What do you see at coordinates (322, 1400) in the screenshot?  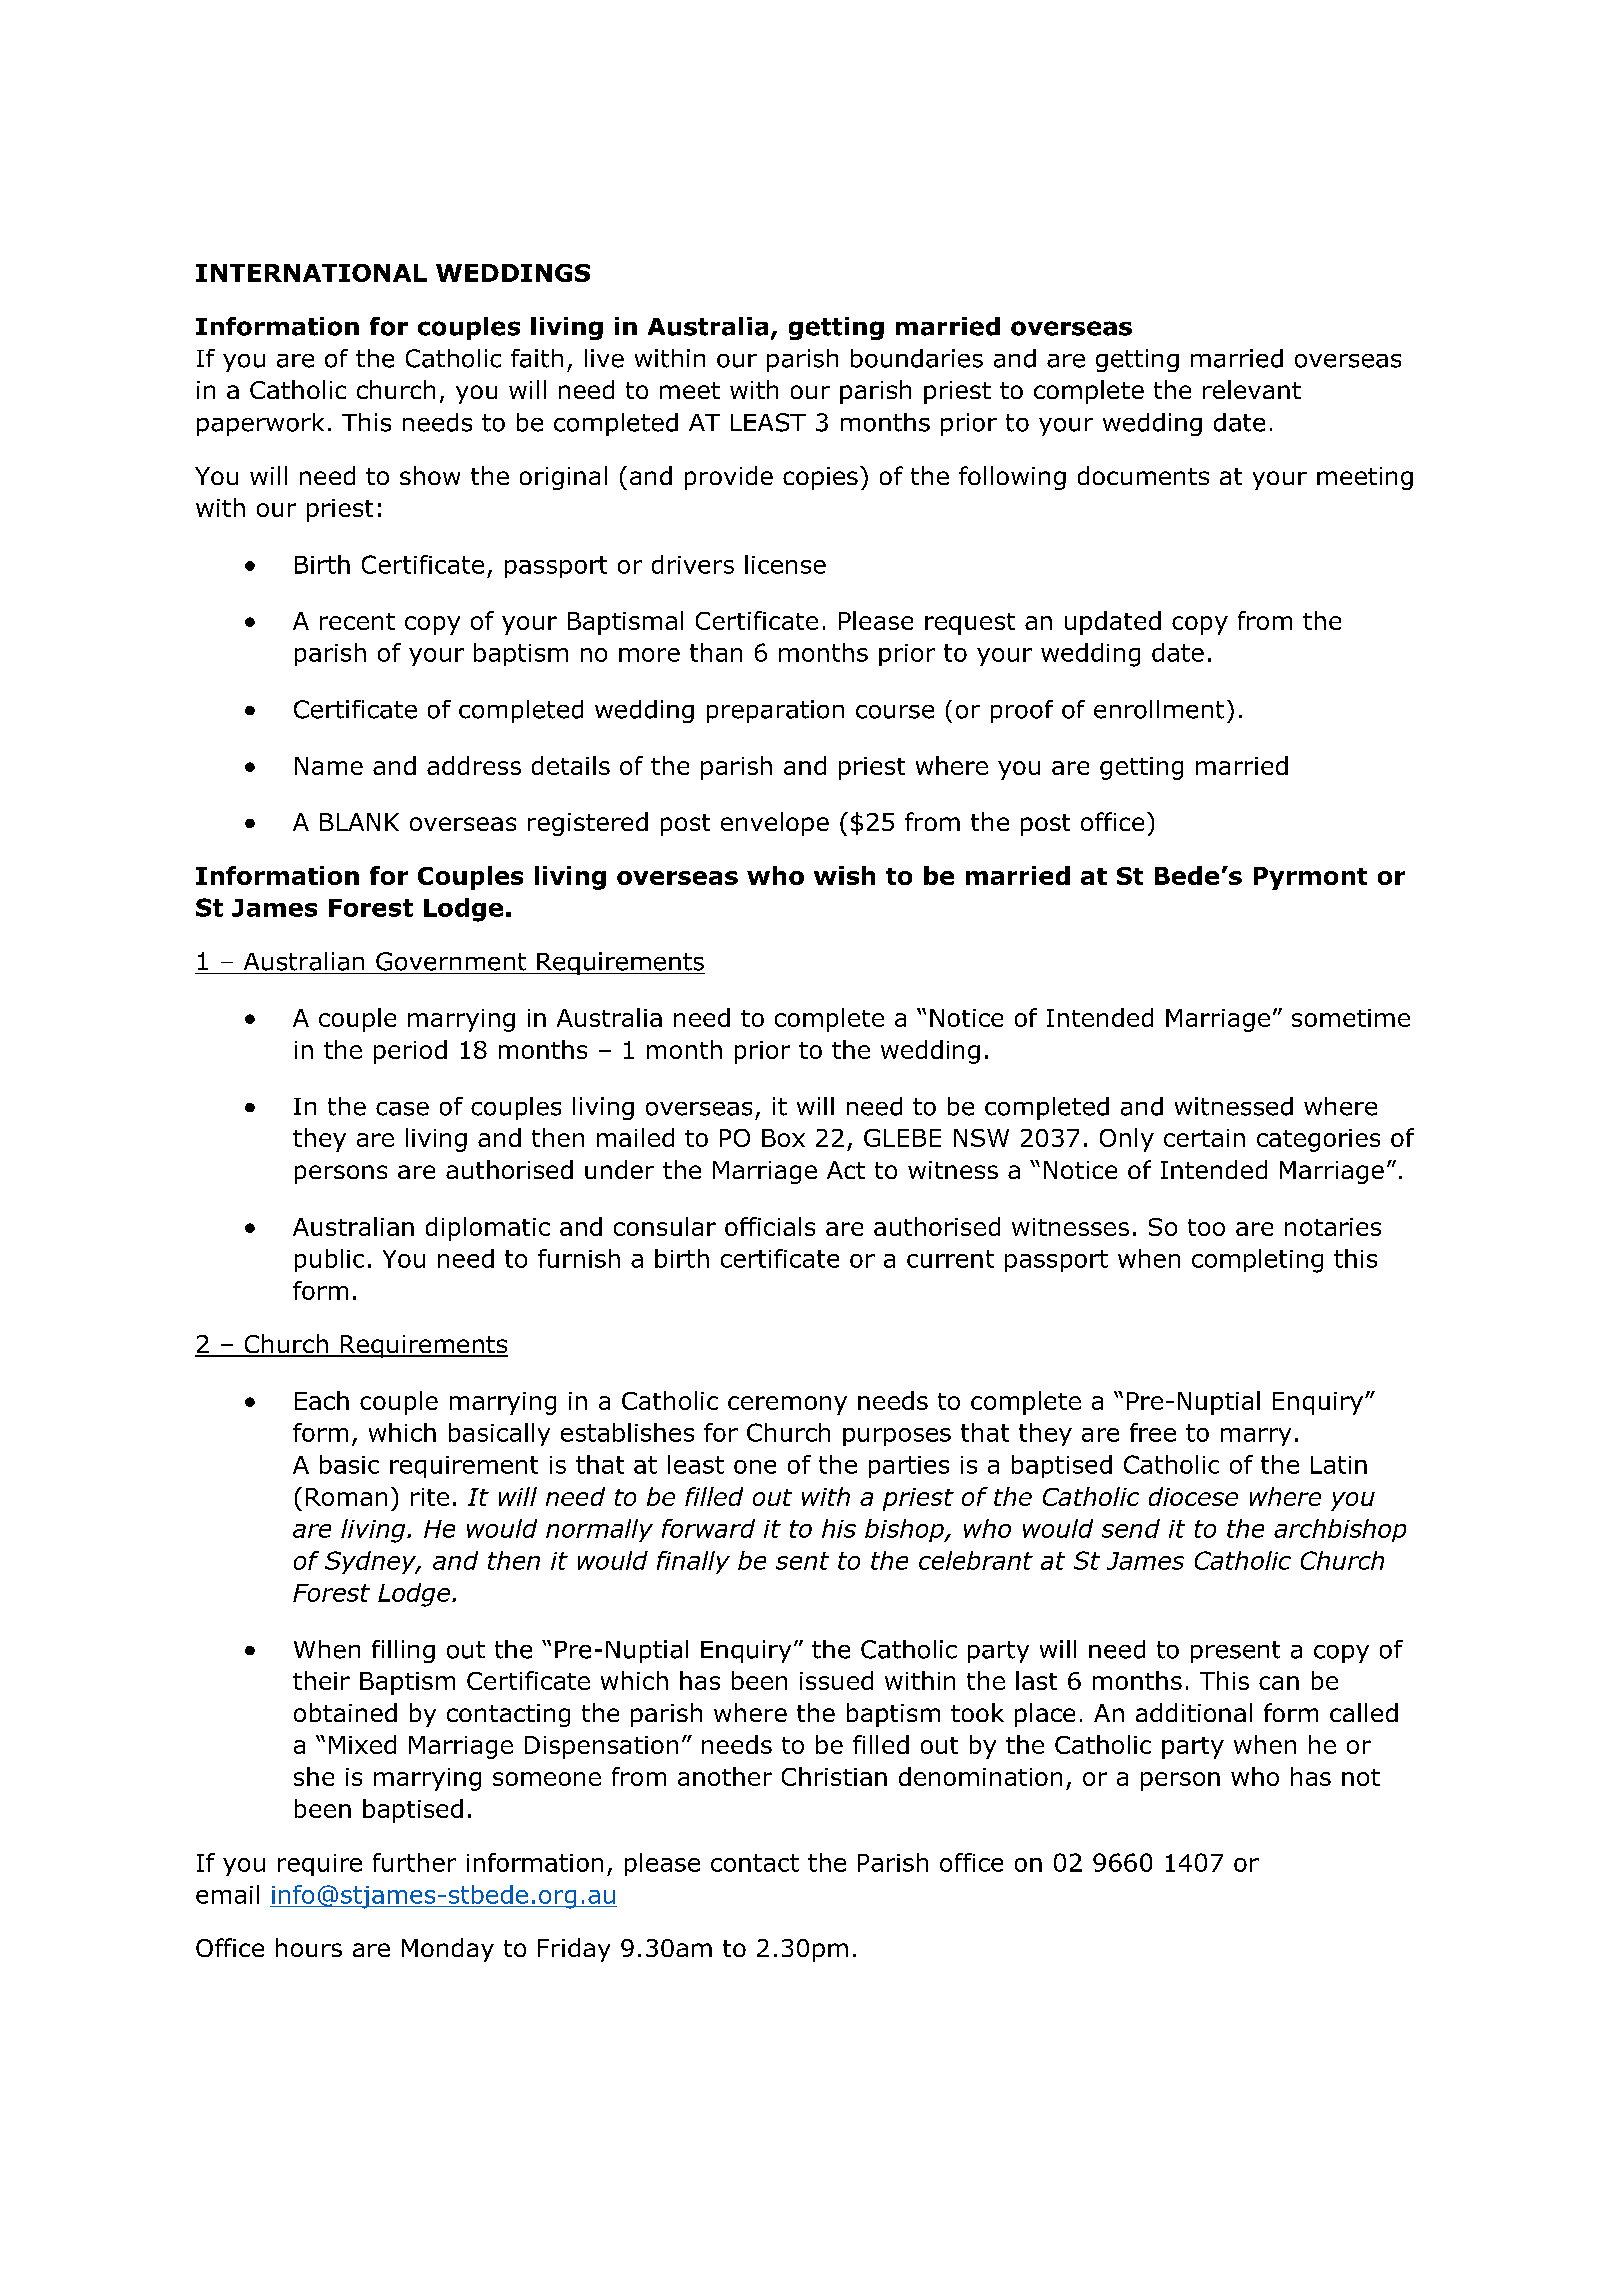 I see `Each` at bounding box center [322, 1400].
